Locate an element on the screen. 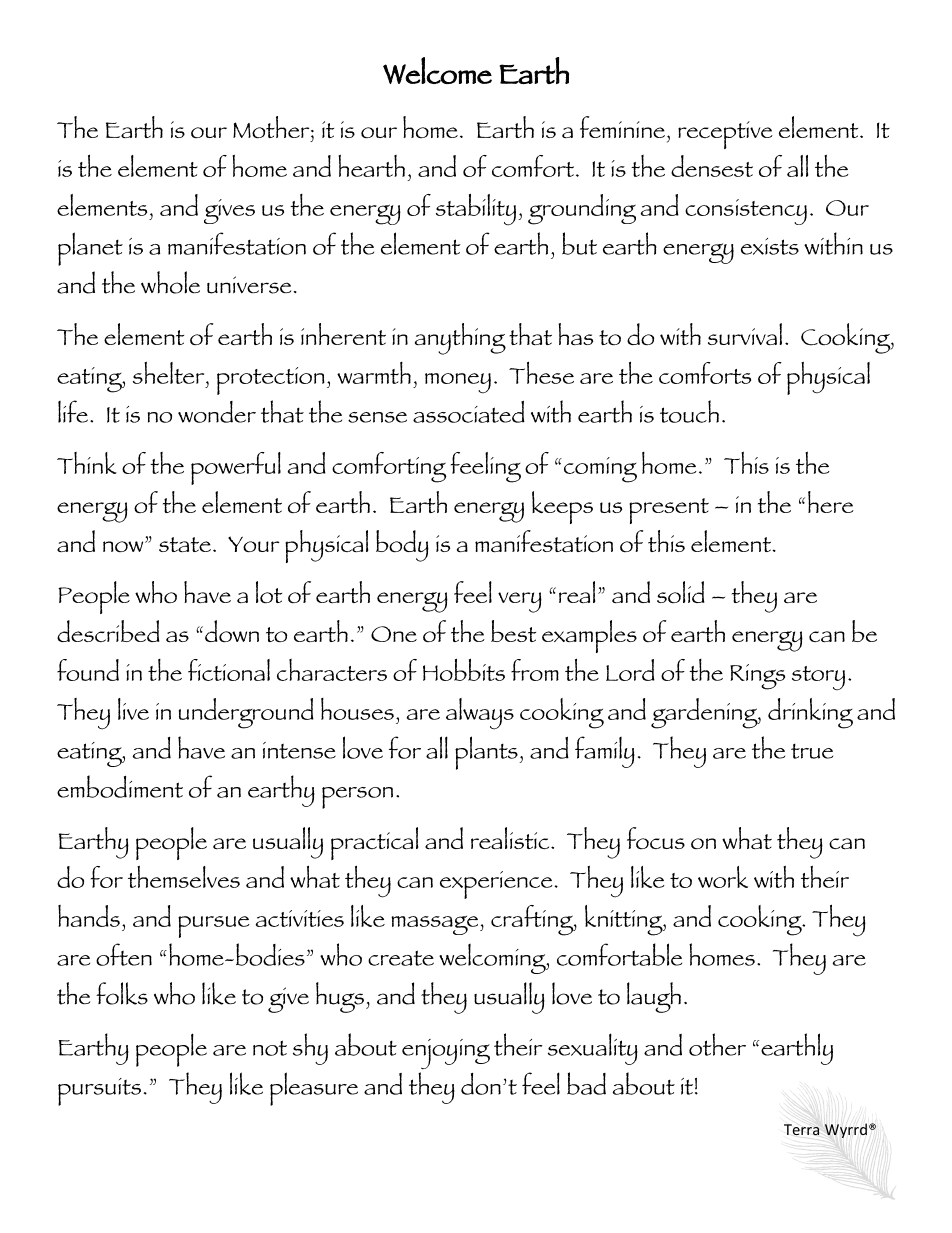  described is located at coordinates (108, 631).
